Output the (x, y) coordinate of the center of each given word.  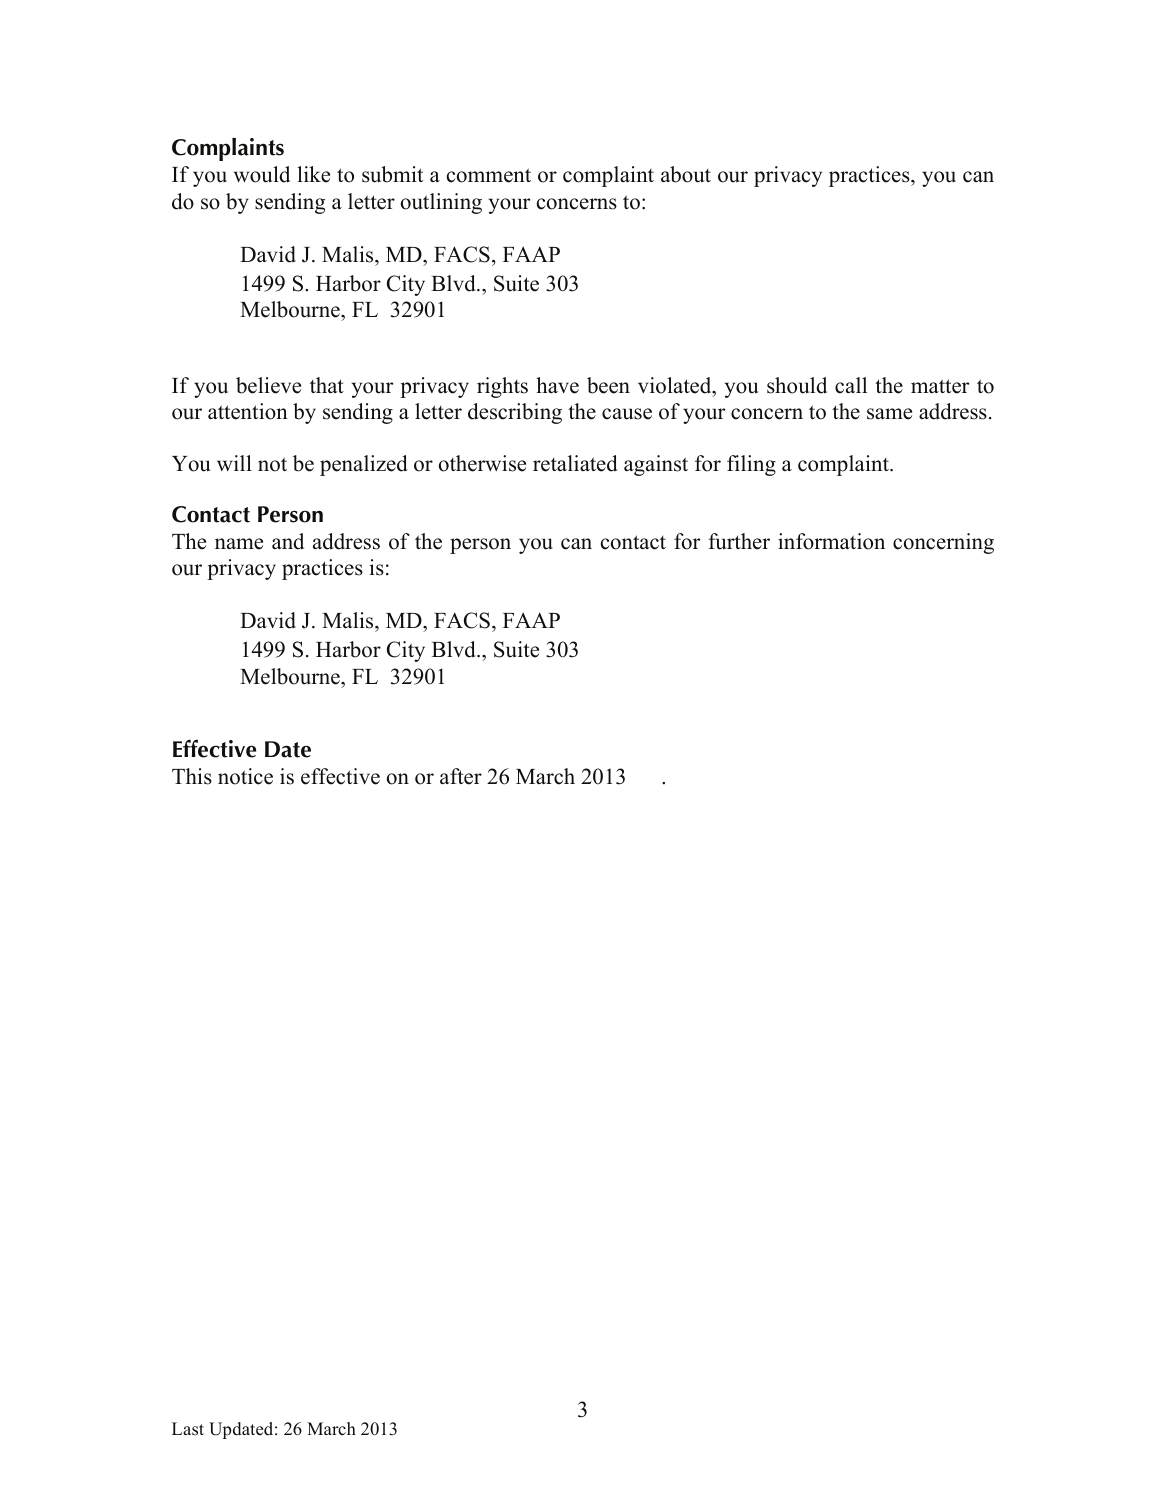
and (288, 541)
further (739, 541)
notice (245, 776)
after (461, 776)
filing (751, 465)
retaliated (575, 463)
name (239, 544)
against (656, 465)
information (831, 541)
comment (489, 175)
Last (188, 1429)
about (686, 174)
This (192, 776)
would (262, 174)
